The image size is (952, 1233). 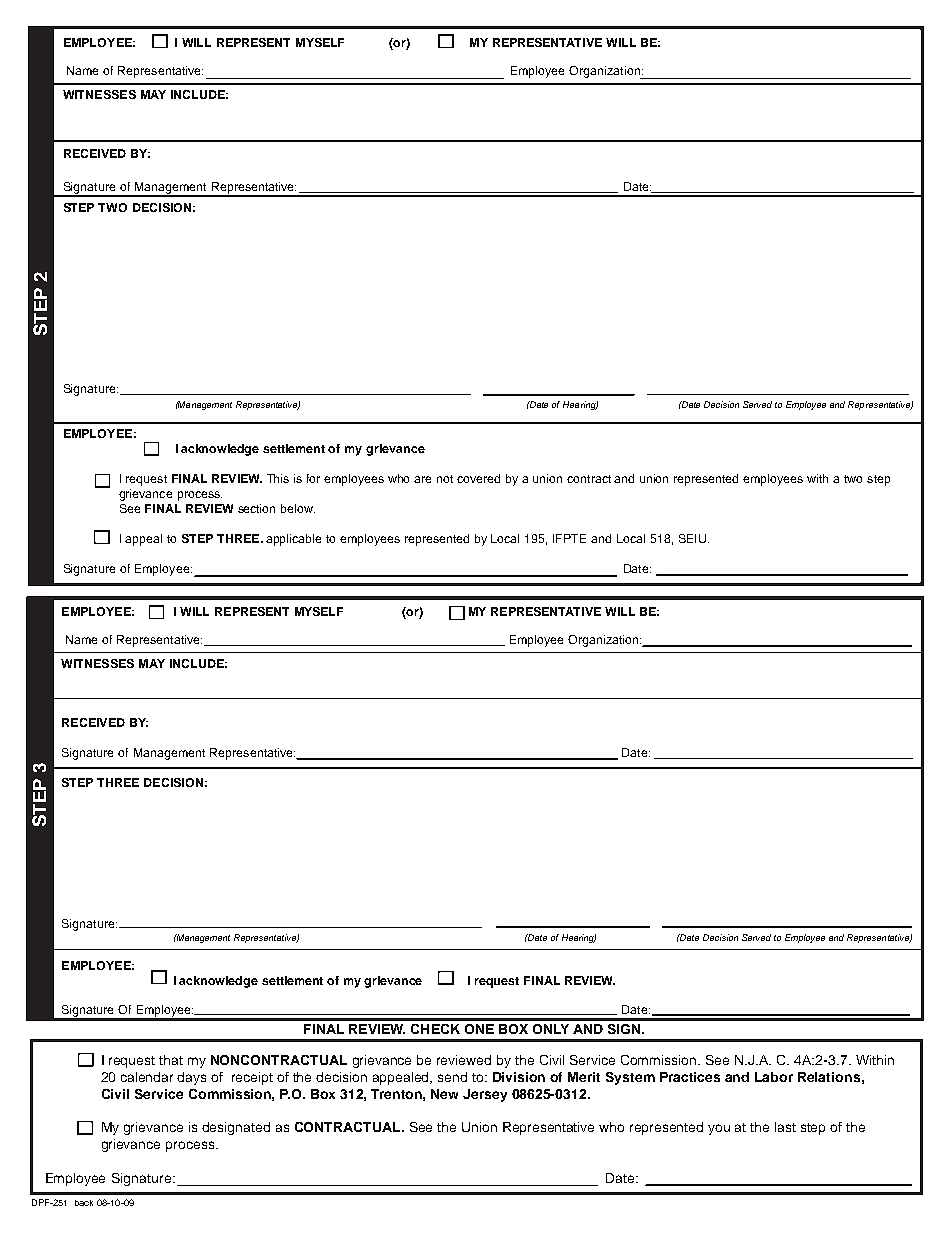 I want to click on you, so click(x=719, y=1129).
